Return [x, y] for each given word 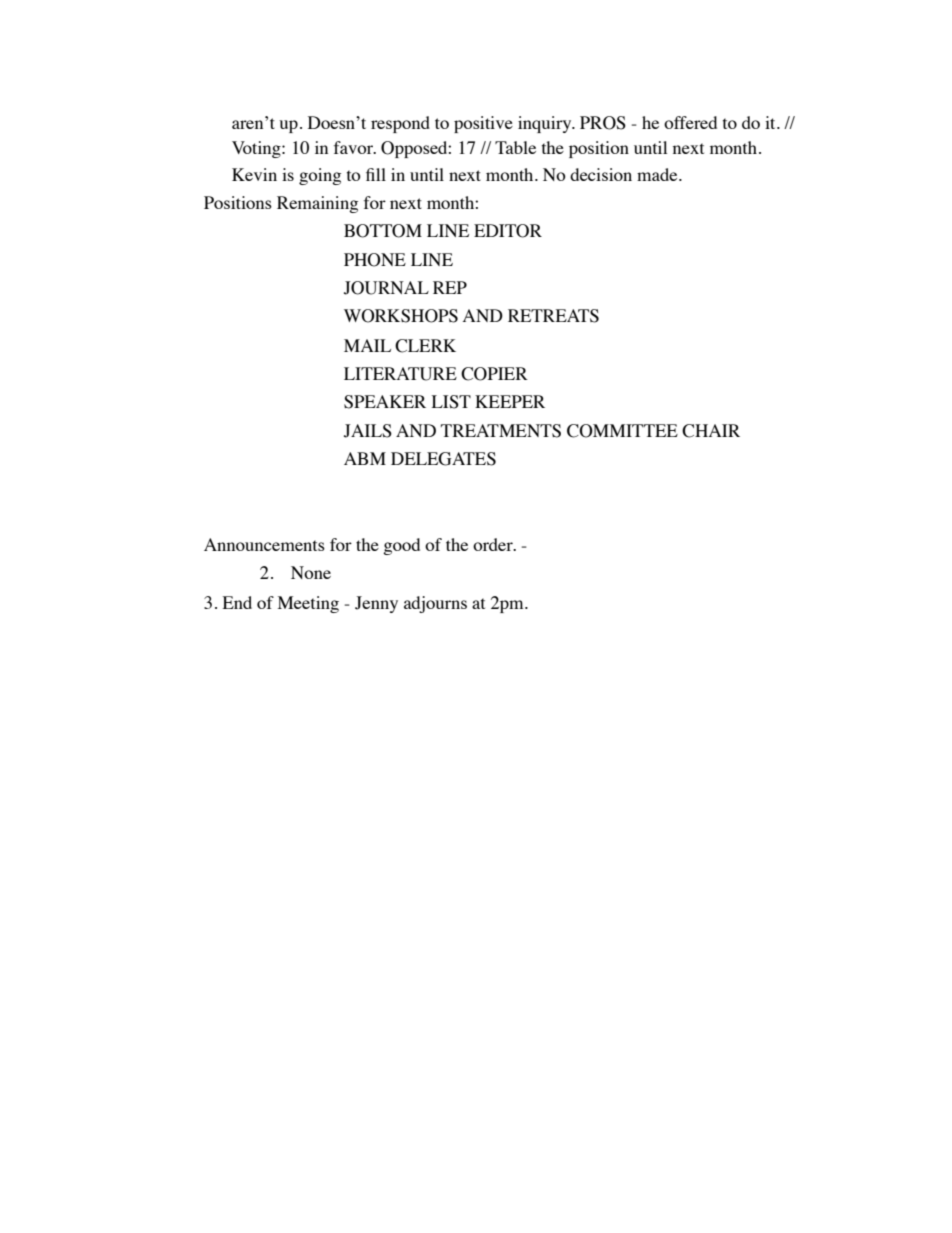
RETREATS [553, 316]
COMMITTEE [622, 431]
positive [483, 124]
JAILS [368, 431]
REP [450, 287]
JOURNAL [386, 288]
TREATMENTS [501, 431]
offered [690, 122]
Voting [257, 149]
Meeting [308, 604]
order [494, 544]
